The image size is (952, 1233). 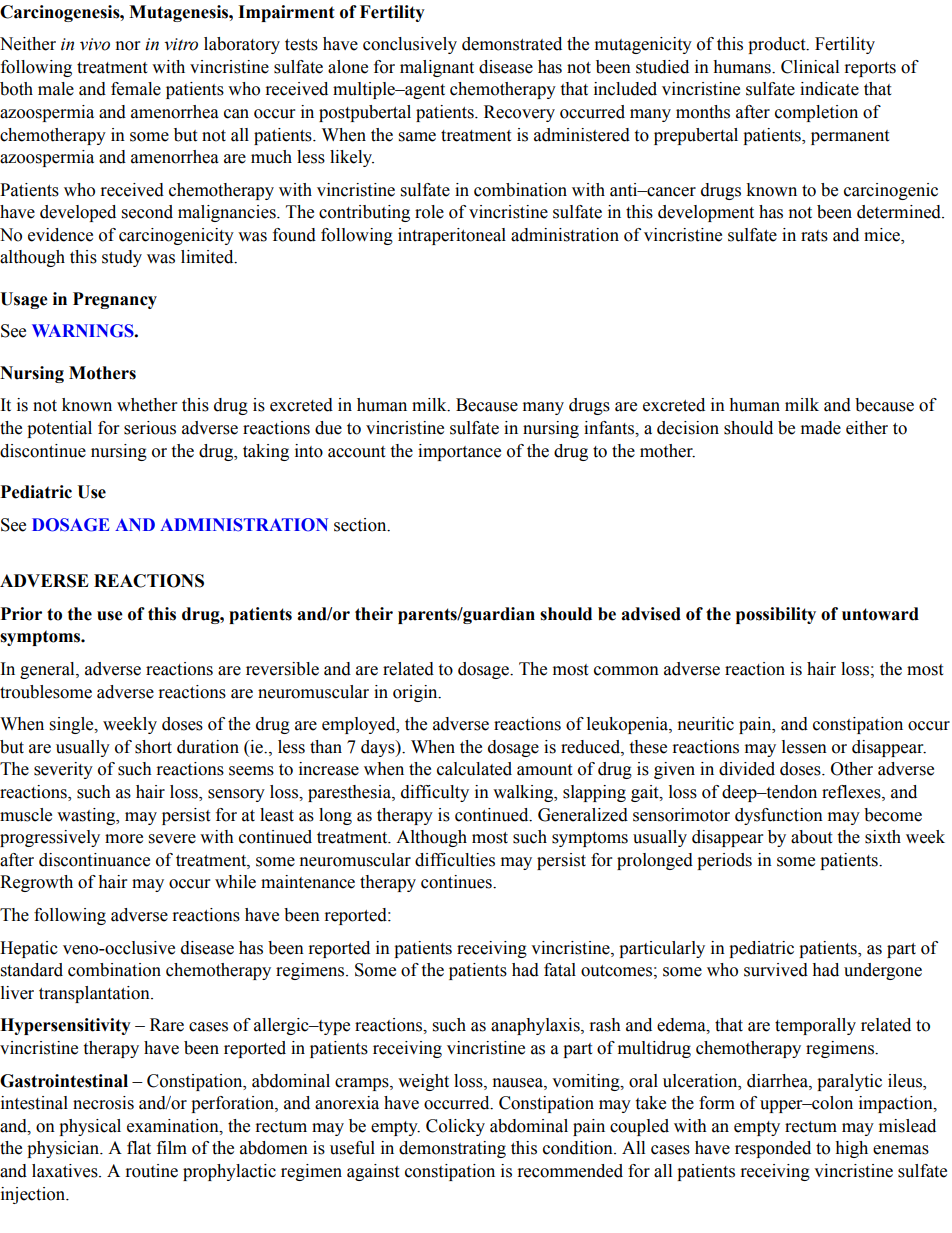 I want to click on product, so click(x=778, y=45).
